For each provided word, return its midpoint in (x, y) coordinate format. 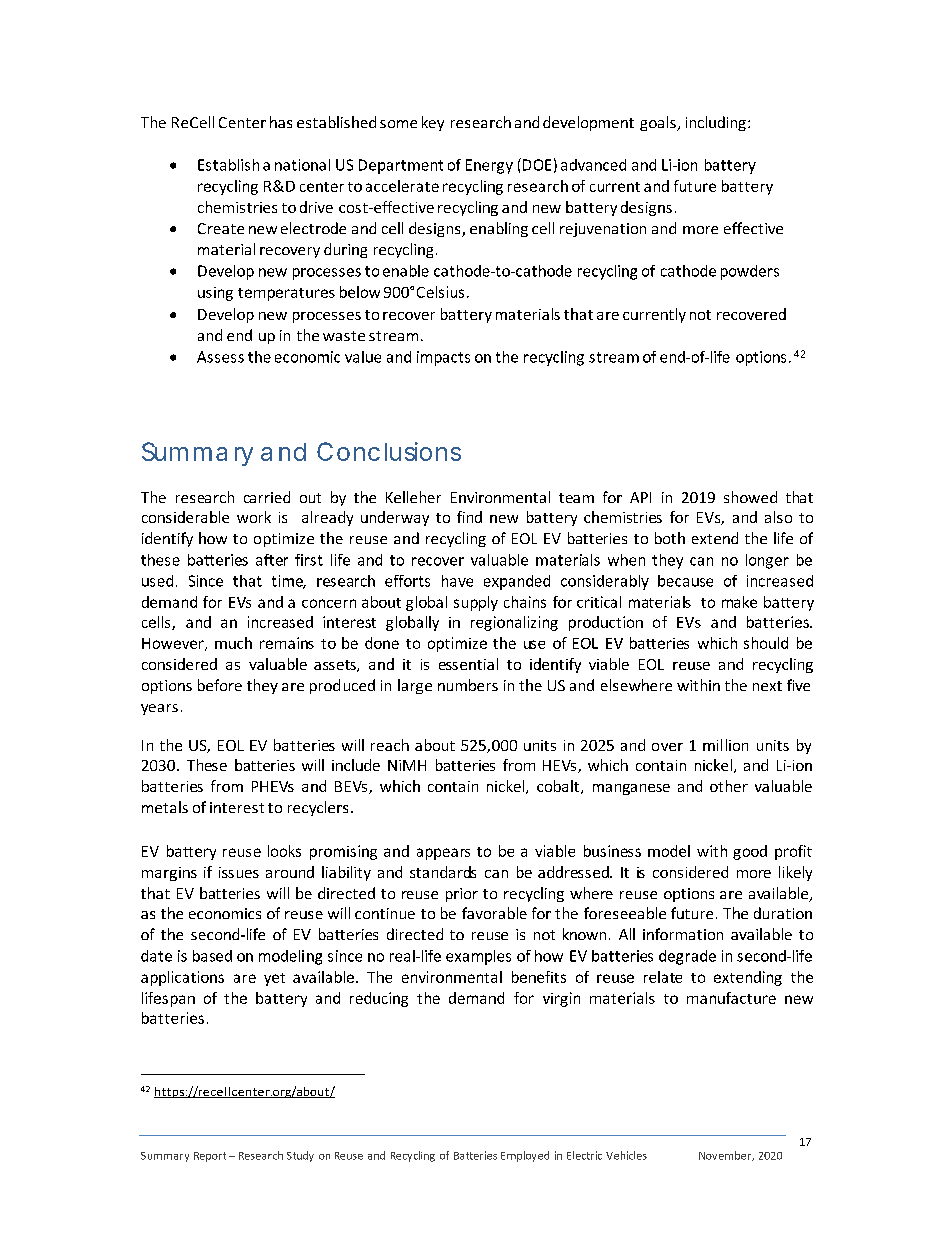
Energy (489, 166)
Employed (525, 1156)
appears (443, 854)
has (281, 122)
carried (267, 497)
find (469, 517)
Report (210, 1157)
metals (165, 807)
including (716, 123)
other (729, 786)
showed (750, 497)
